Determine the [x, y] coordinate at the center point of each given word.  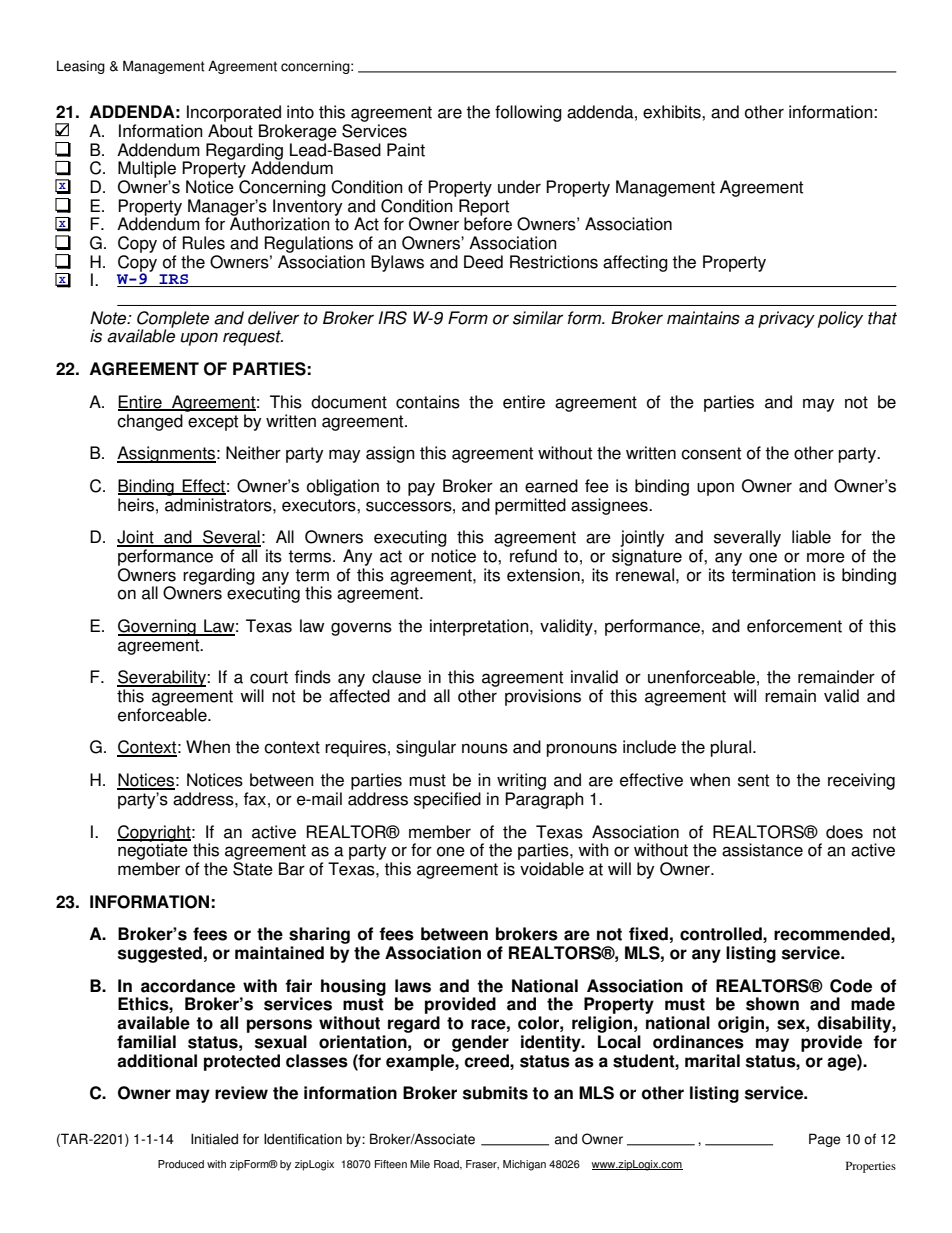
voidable [552, 869]
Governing [158, 627]
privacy [786, 319]
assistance [762, 850]
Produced [181, 1164]
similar [538, 318]
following [528, 113]
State [253, 869]
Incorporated [234, 113]
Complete [173, 320]
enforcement [794, 626]
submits [495, 1093]
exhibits [673, 112]
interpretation [480, 627]
